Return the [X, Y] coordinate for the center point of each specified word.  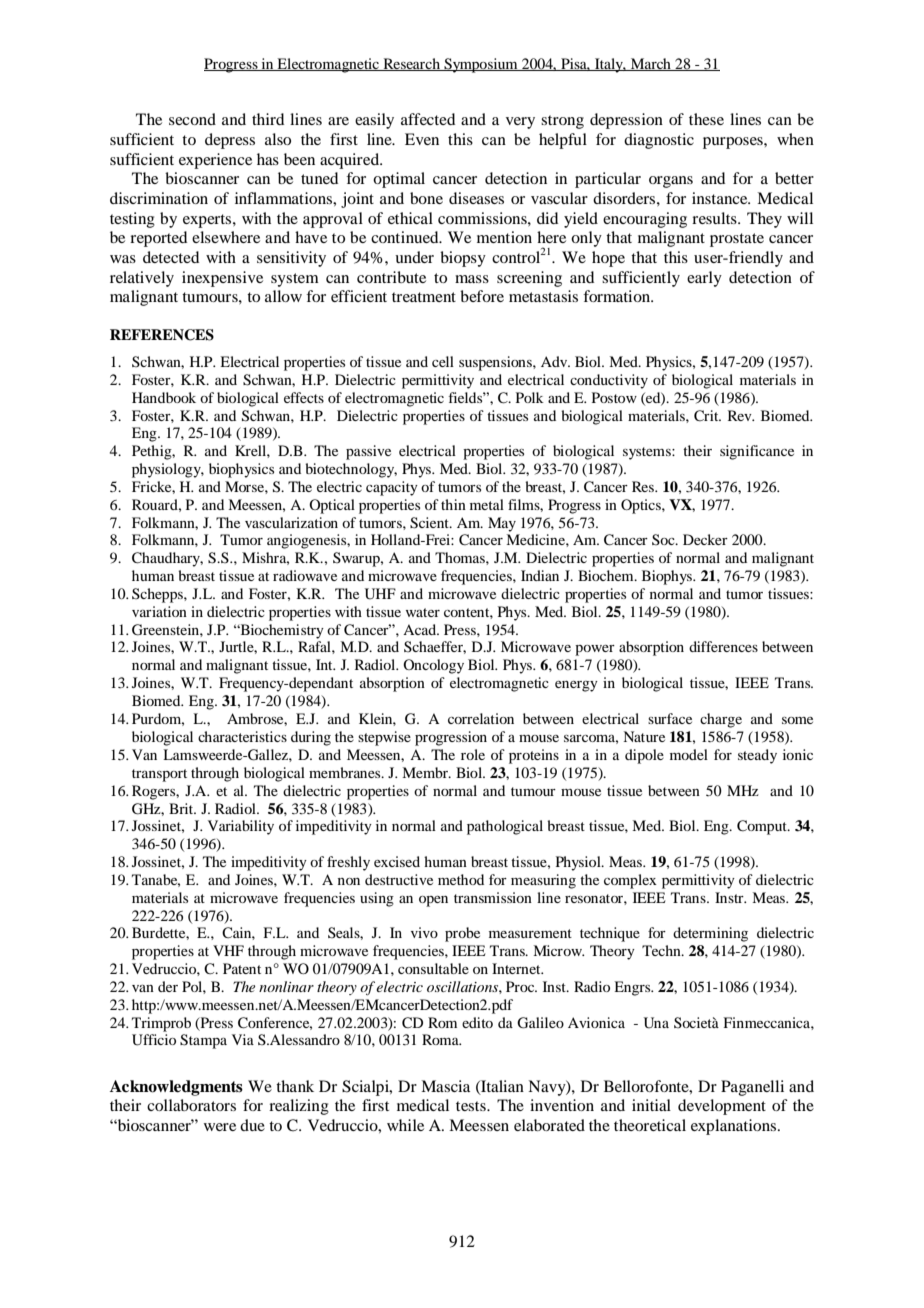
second [192, 119]
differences [723, 646]
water [423, 612]
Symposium [481, 65]
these [706, 119]
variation [159, 611]
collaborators [191, 1105]
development [722, 1107]
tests [472, 1106]
